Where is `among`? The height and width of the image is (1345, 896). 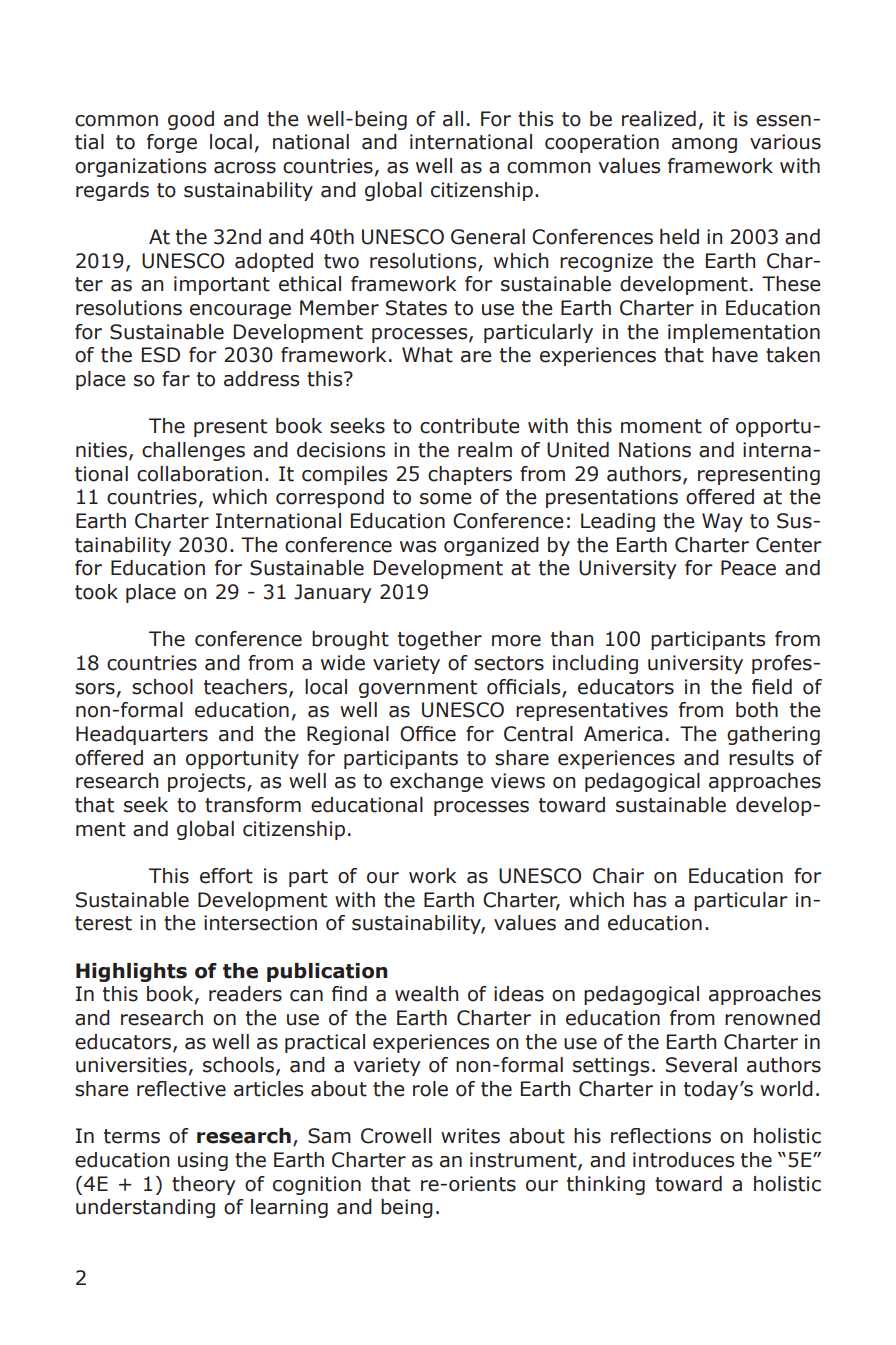 among is located at coordinates (704, 145).
